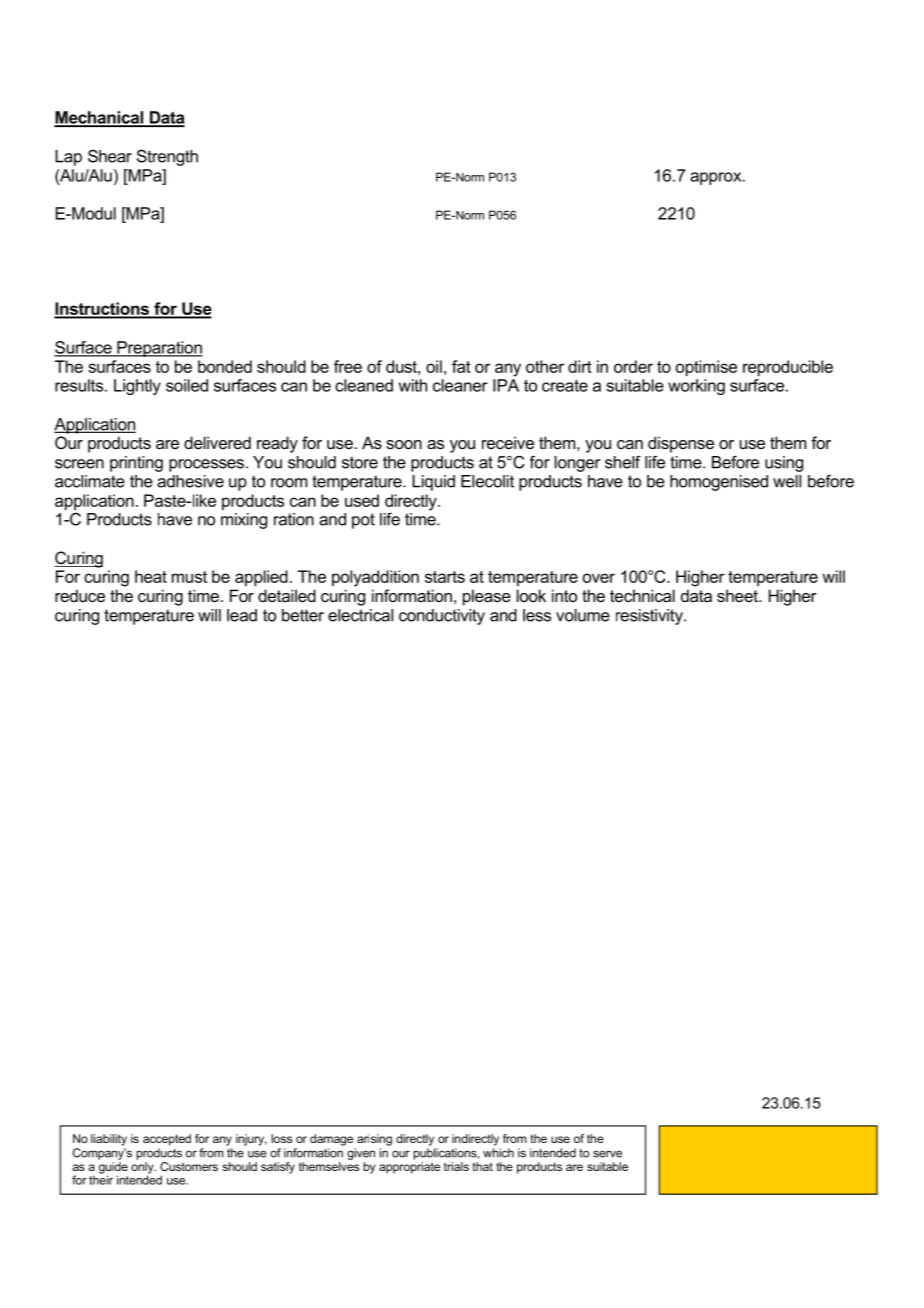  Describe the element at coordinates (442, 617) in the document. I see `conductivity` at that location.
